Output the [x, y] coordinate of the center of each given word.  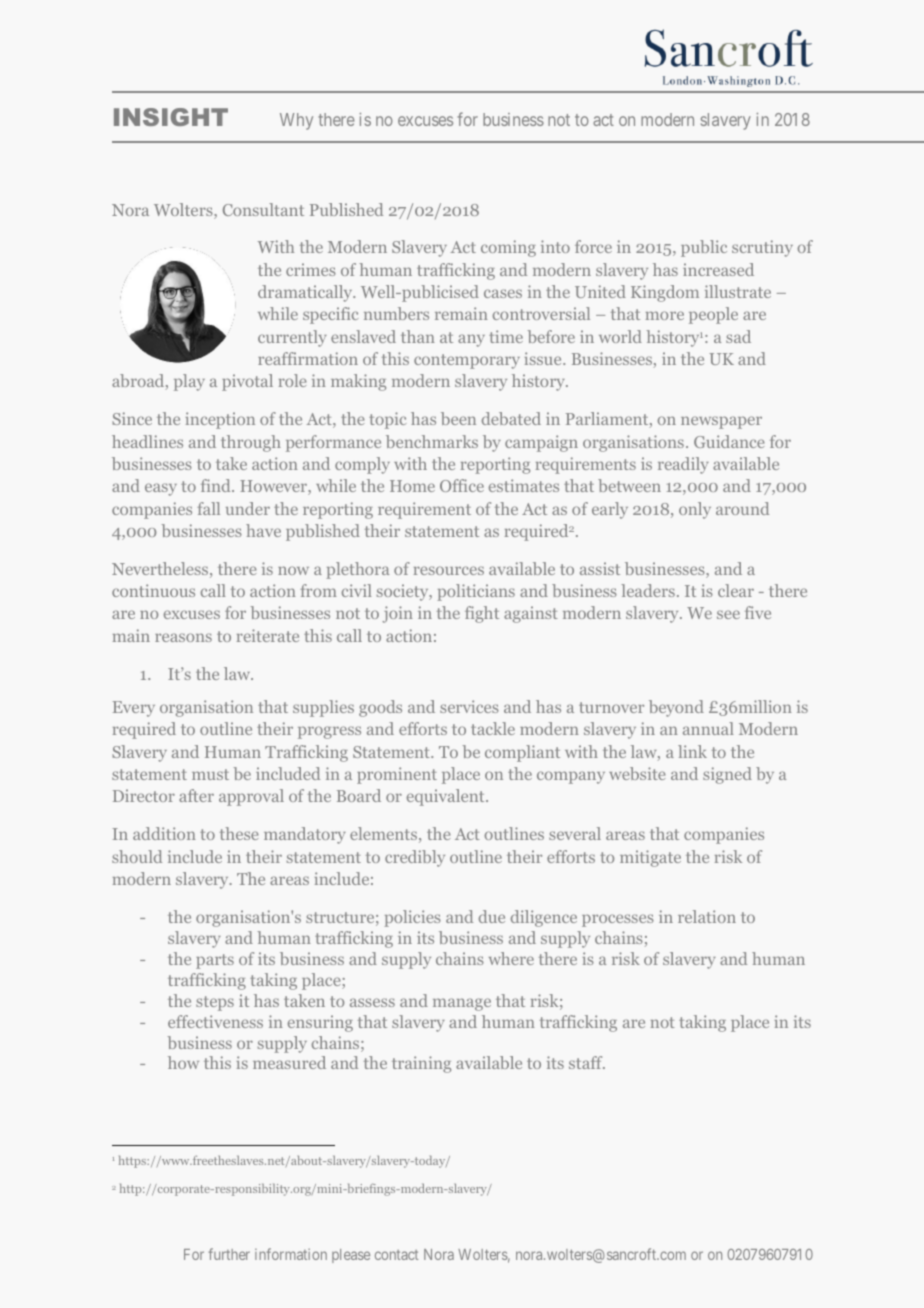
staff [587, 1062]
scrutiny [762, 248]
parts [215, 961]
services [469, 706]
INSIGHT [171, 117]
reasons [183, 637]
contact [396, 1255]
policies [412, 918]
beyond [676, 708]
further [229, 1254]
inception [220, 420]
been [458, 418]
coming [508, 248]
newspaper [721, 422]
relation [707, 916]
